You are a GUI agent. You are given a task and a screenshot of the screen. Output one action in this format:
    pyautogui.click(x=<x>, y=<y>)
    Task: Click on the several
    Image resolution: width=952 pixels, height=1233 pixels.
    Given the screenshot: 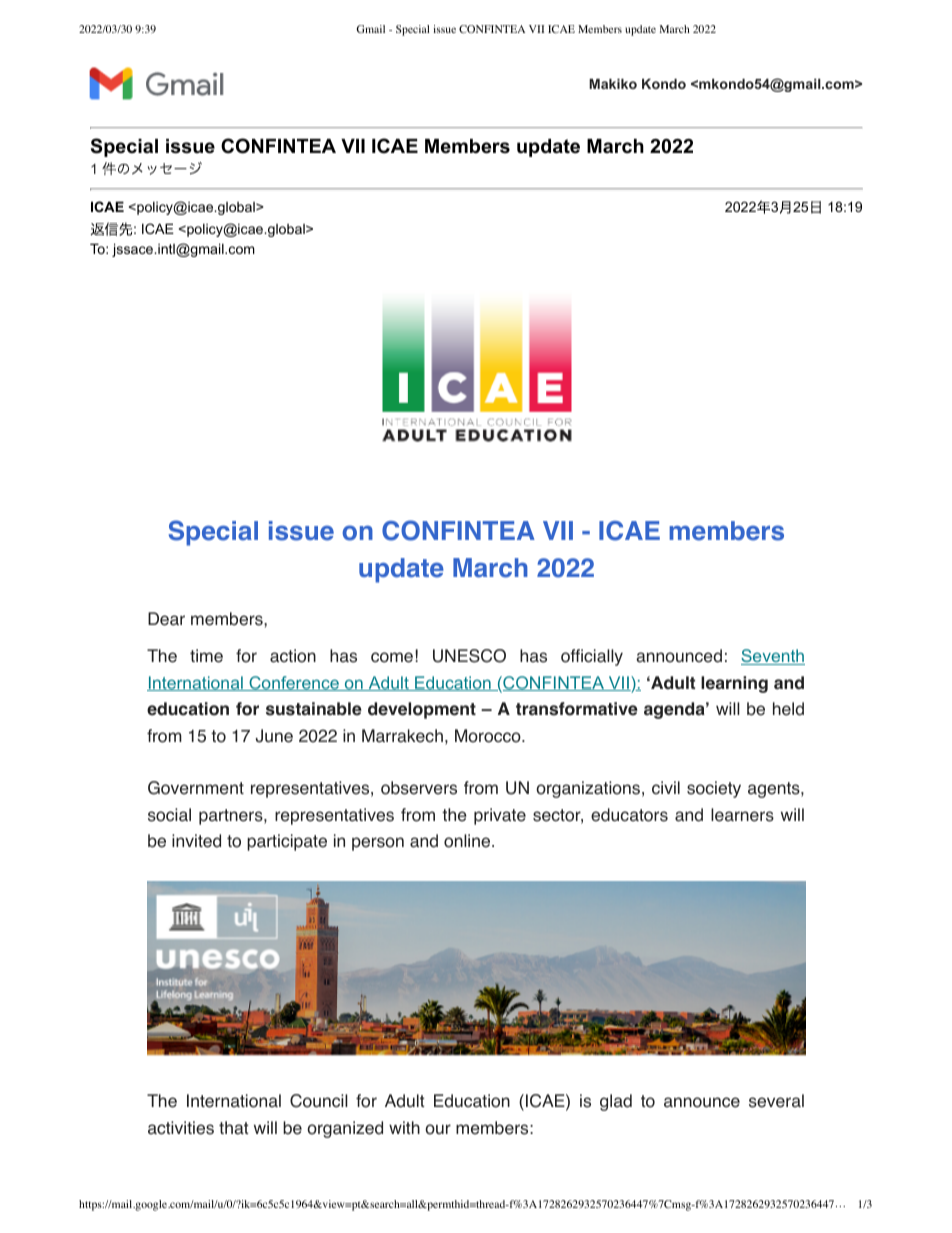 What is the action you would take?
    pyautogui.click(x=776, y=1101)
